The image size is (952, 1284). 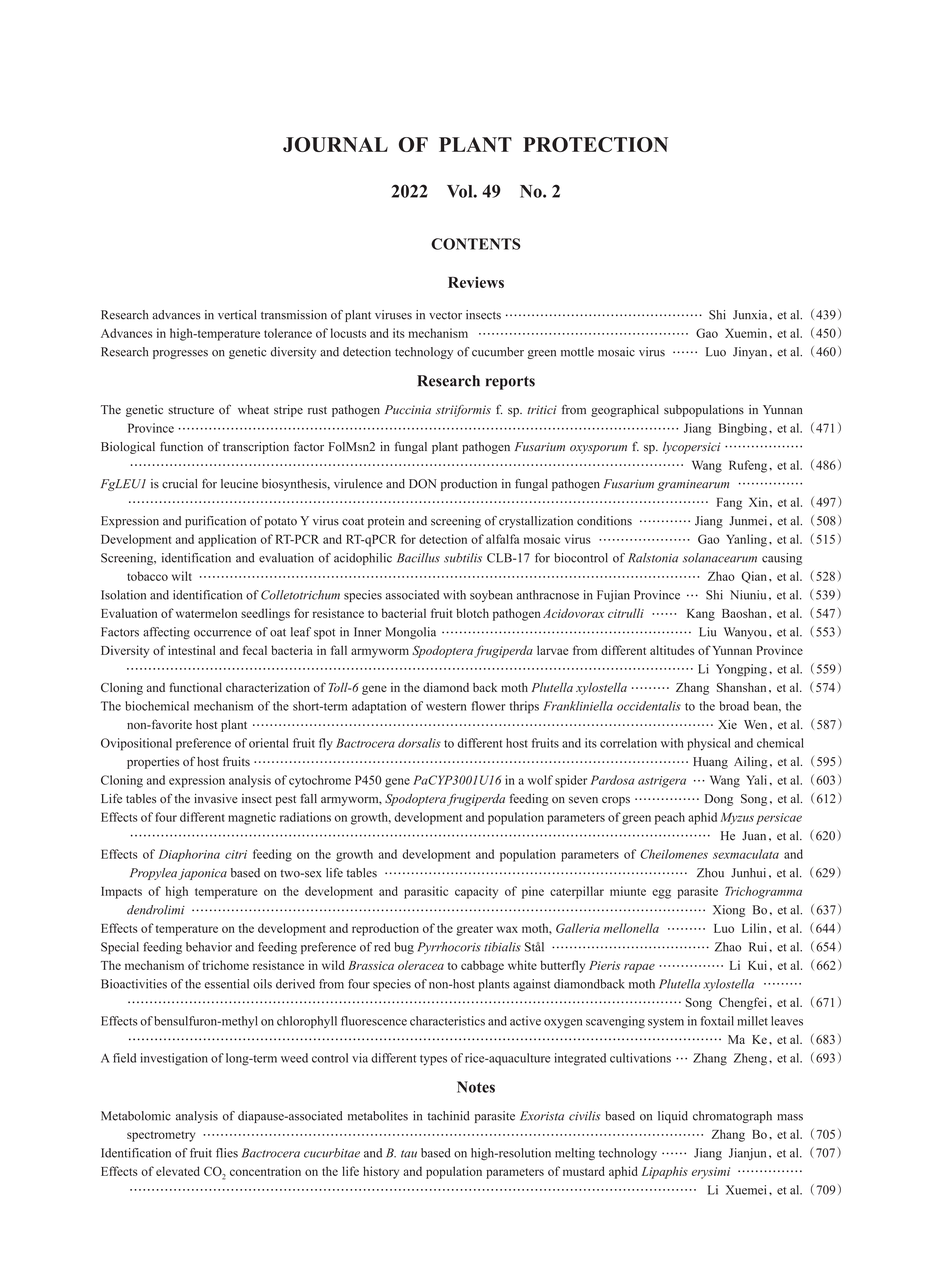 I want to click on PROTECTION, so click(x=595, y=144).
